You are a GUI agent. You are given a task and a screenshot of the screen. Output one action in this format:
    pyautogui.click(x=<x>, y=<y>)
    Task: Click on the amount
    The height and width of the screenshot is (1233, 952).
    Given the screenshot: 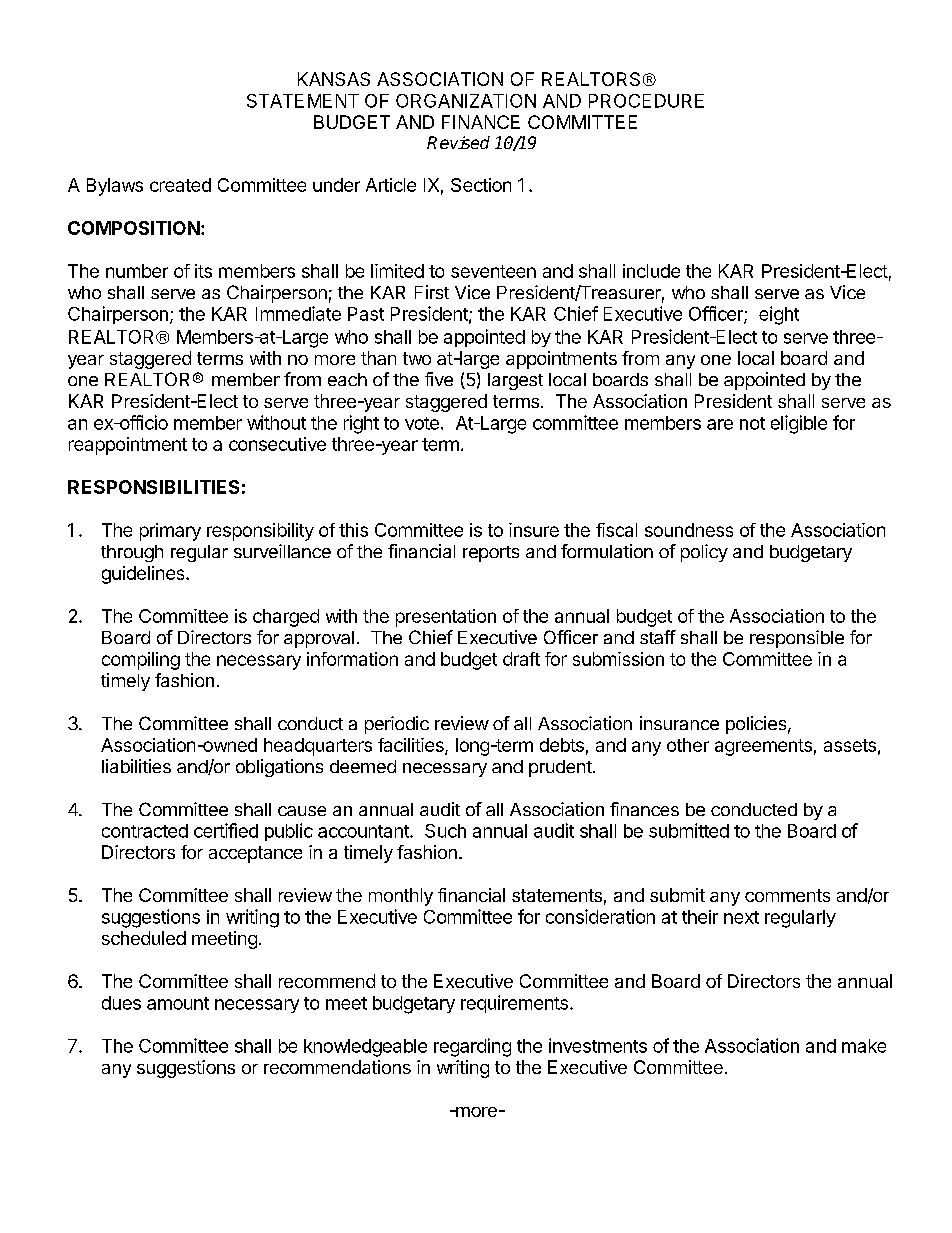 What is the action you would take?
    pyautogui.click(x=178, y=1003)
